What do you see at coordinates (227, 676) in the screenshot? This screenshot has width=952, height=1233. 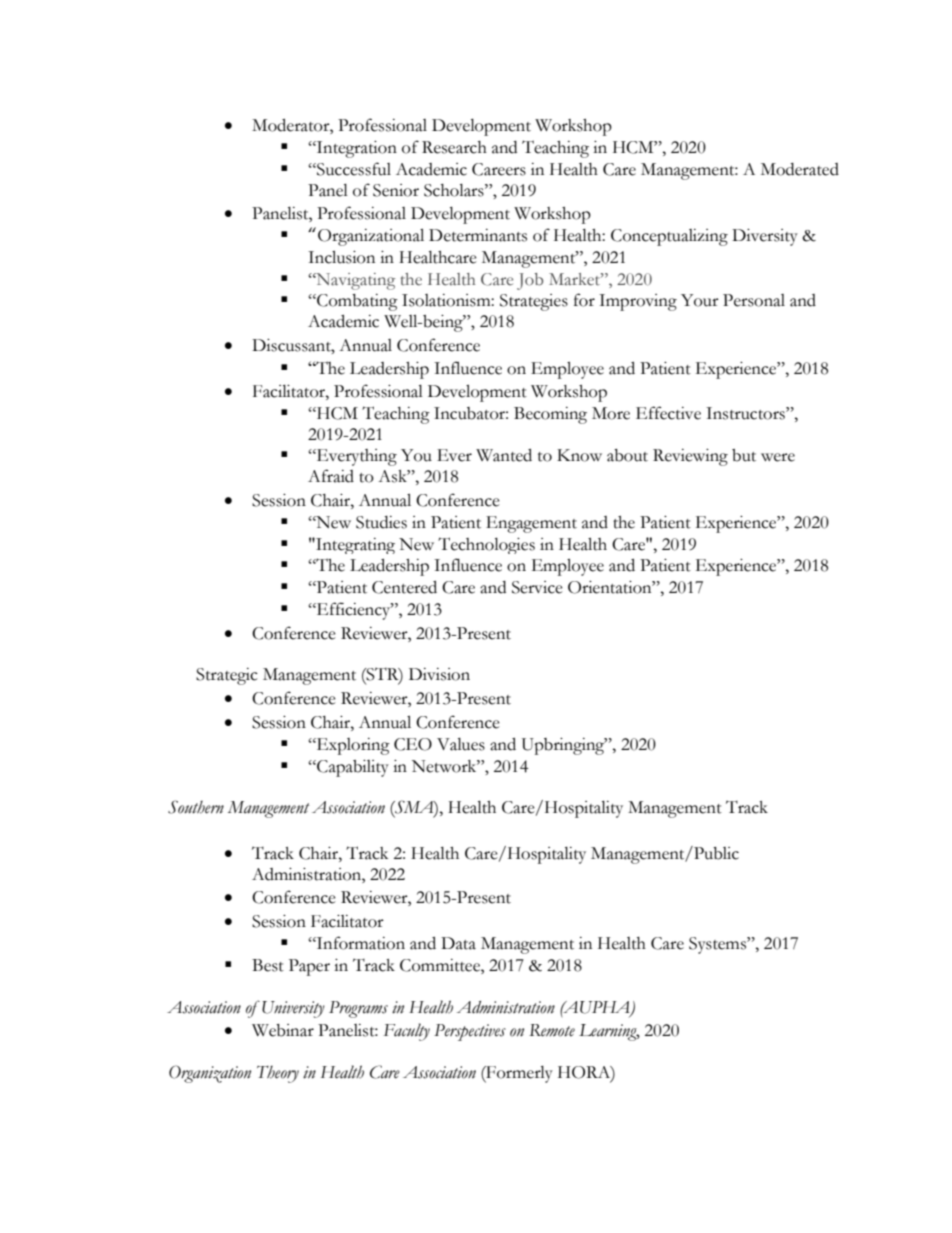 I see `Strategic` at bounding box center [227, 676].
